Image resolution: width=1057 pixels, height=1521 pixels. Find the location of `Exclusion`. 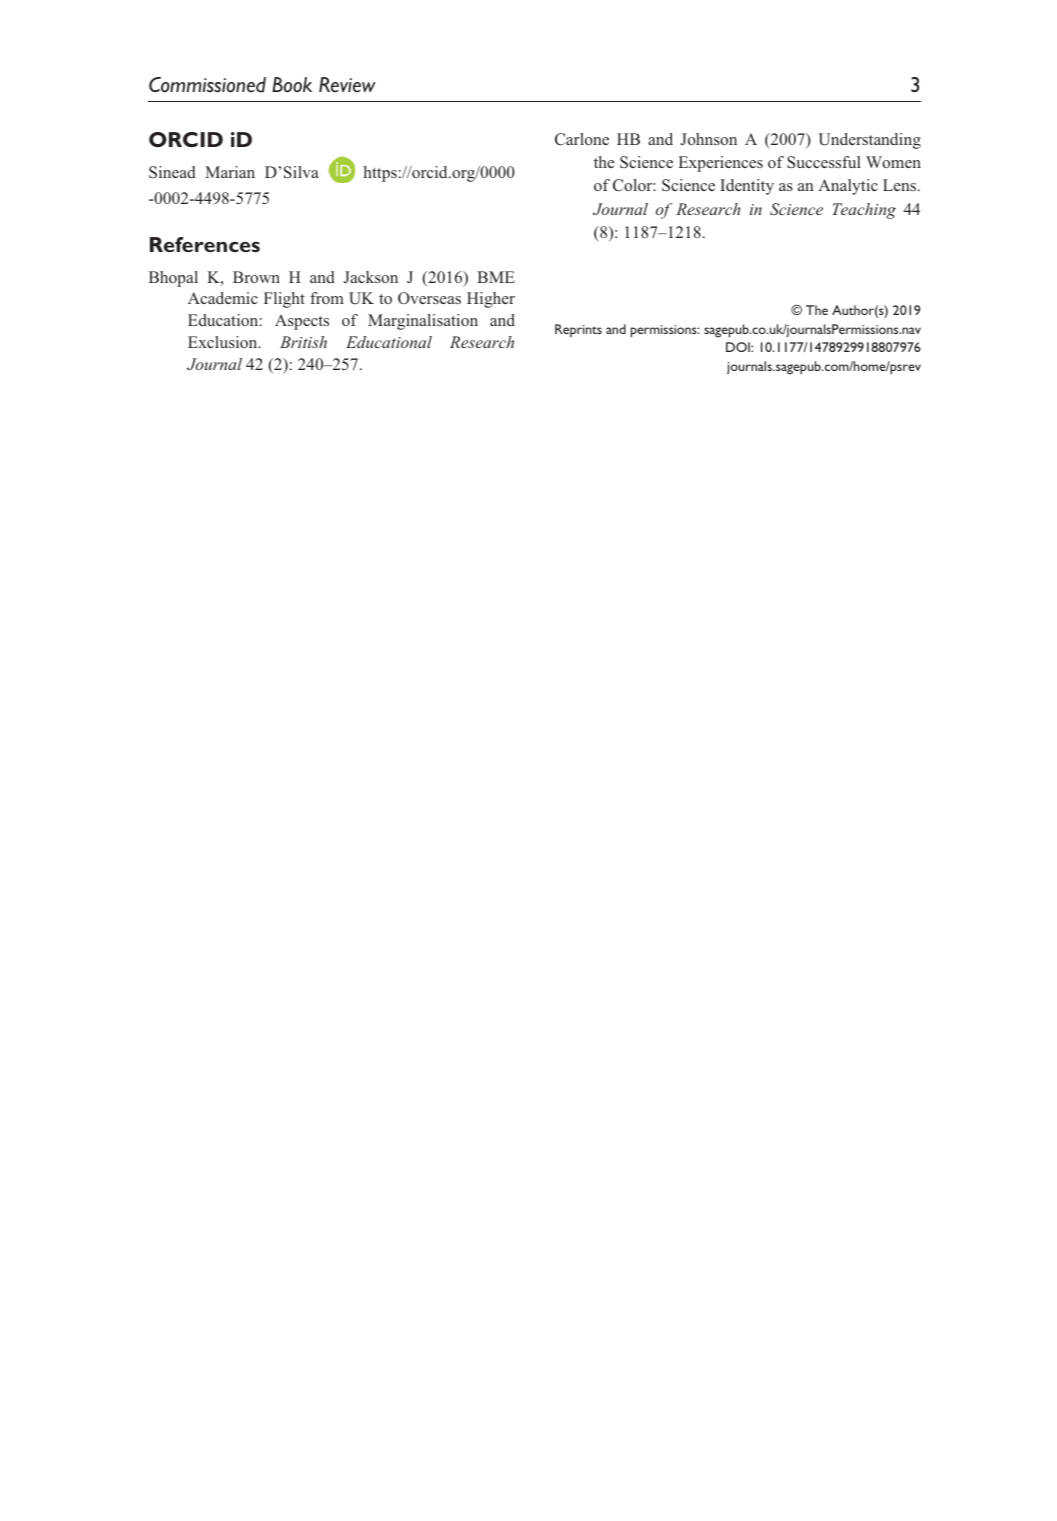

Exclusion is located at coordinates (224, 342).
